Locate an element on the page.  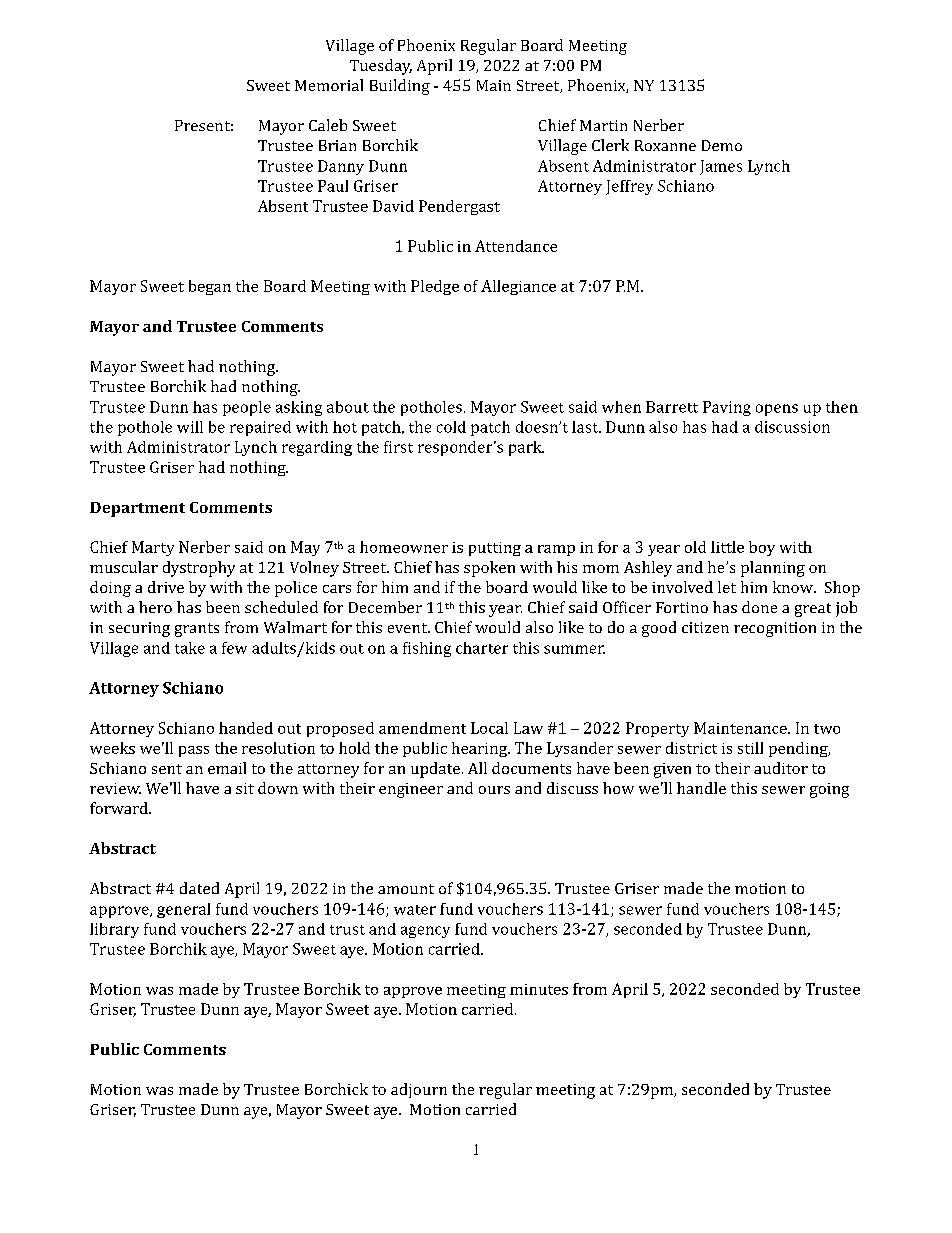
general is located at coordinates (183, 910).
